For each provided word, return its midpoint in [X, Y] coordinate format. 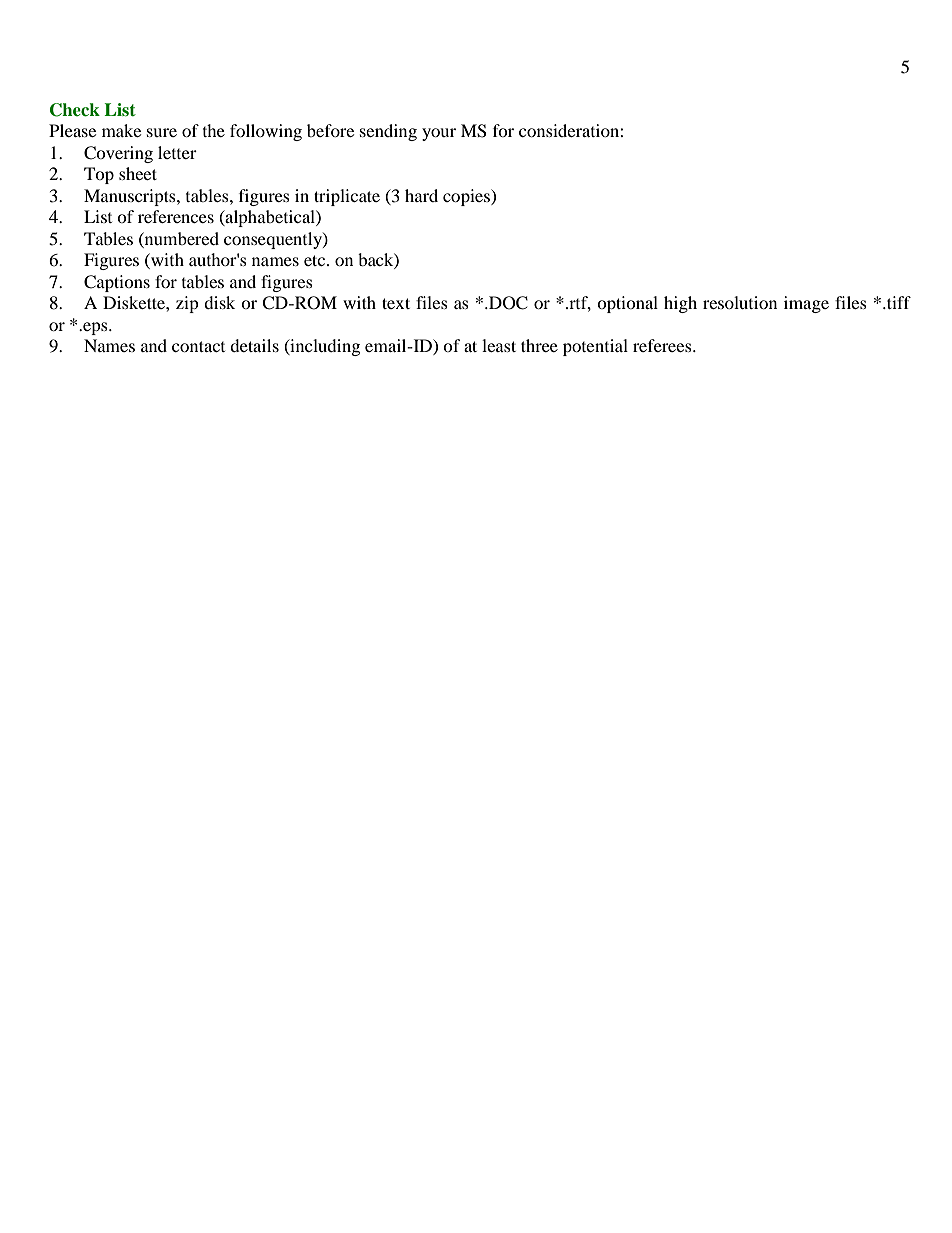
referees [663, 345]
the [214, 130]
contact [198, 346]
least [499, 345]
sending [388, 132]
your [439, 134]
